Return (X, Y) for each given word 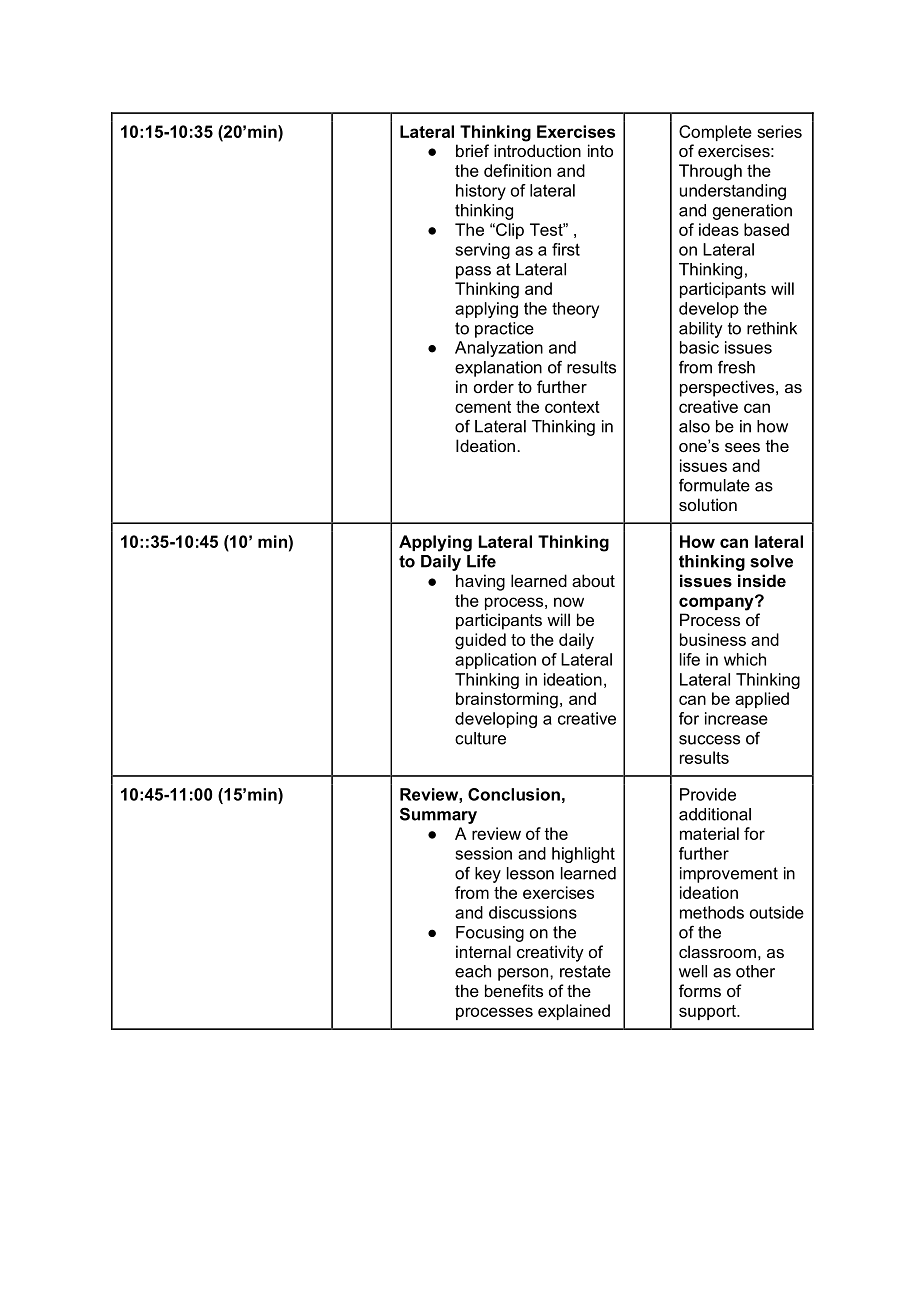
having (480, 582)
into (600, 150)
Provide (708, 794)
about (593, 580)
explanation (498, 369)
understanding (733, 192)
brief (472, 150)
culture (480, 738)
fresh (736, 367)
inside (762, 580)
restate (585, 971)
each (473, 971)
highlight (583, 855)
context (572, 407)
